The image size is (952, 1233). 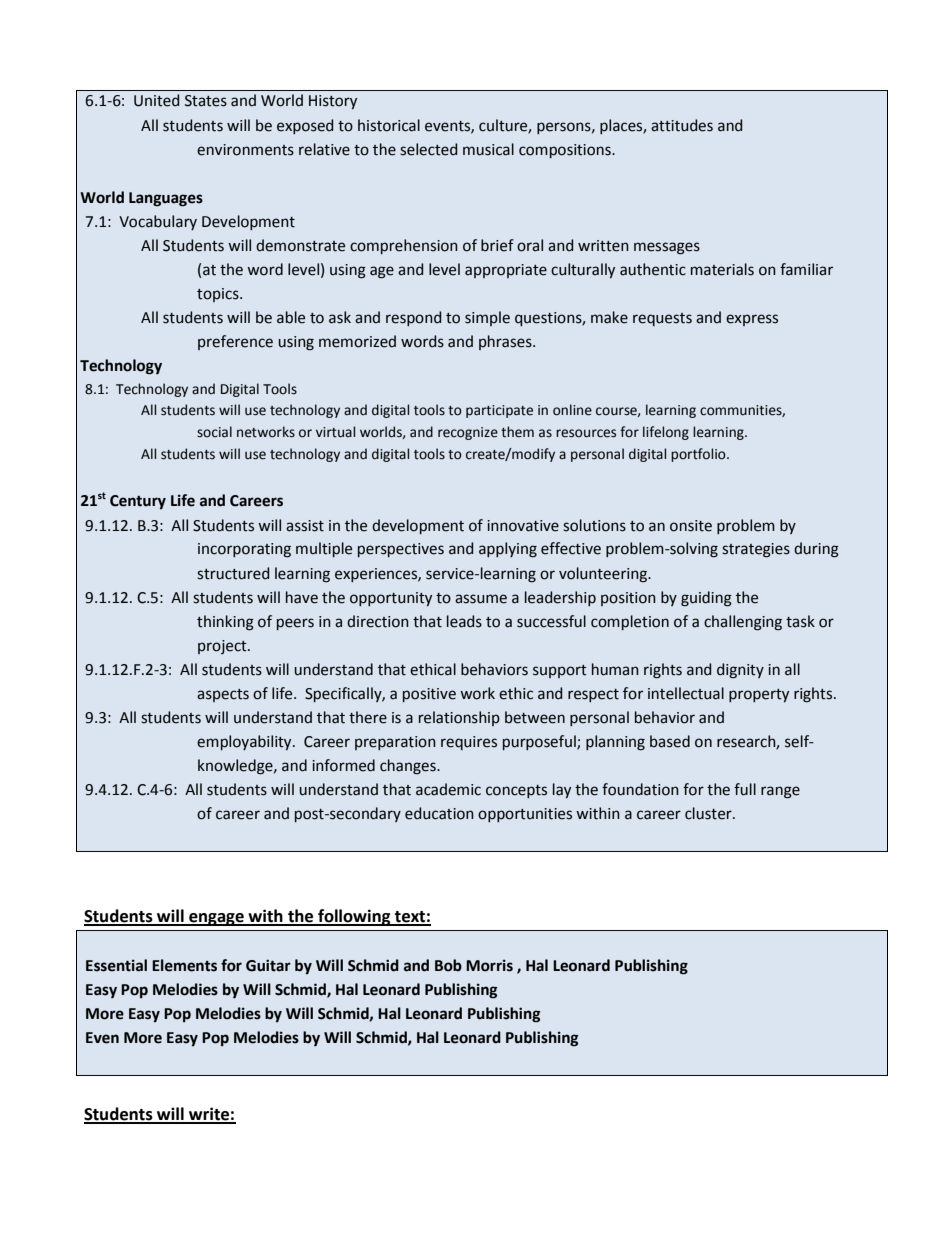 I want to click on attitudes, so click(x=682, y=125).
